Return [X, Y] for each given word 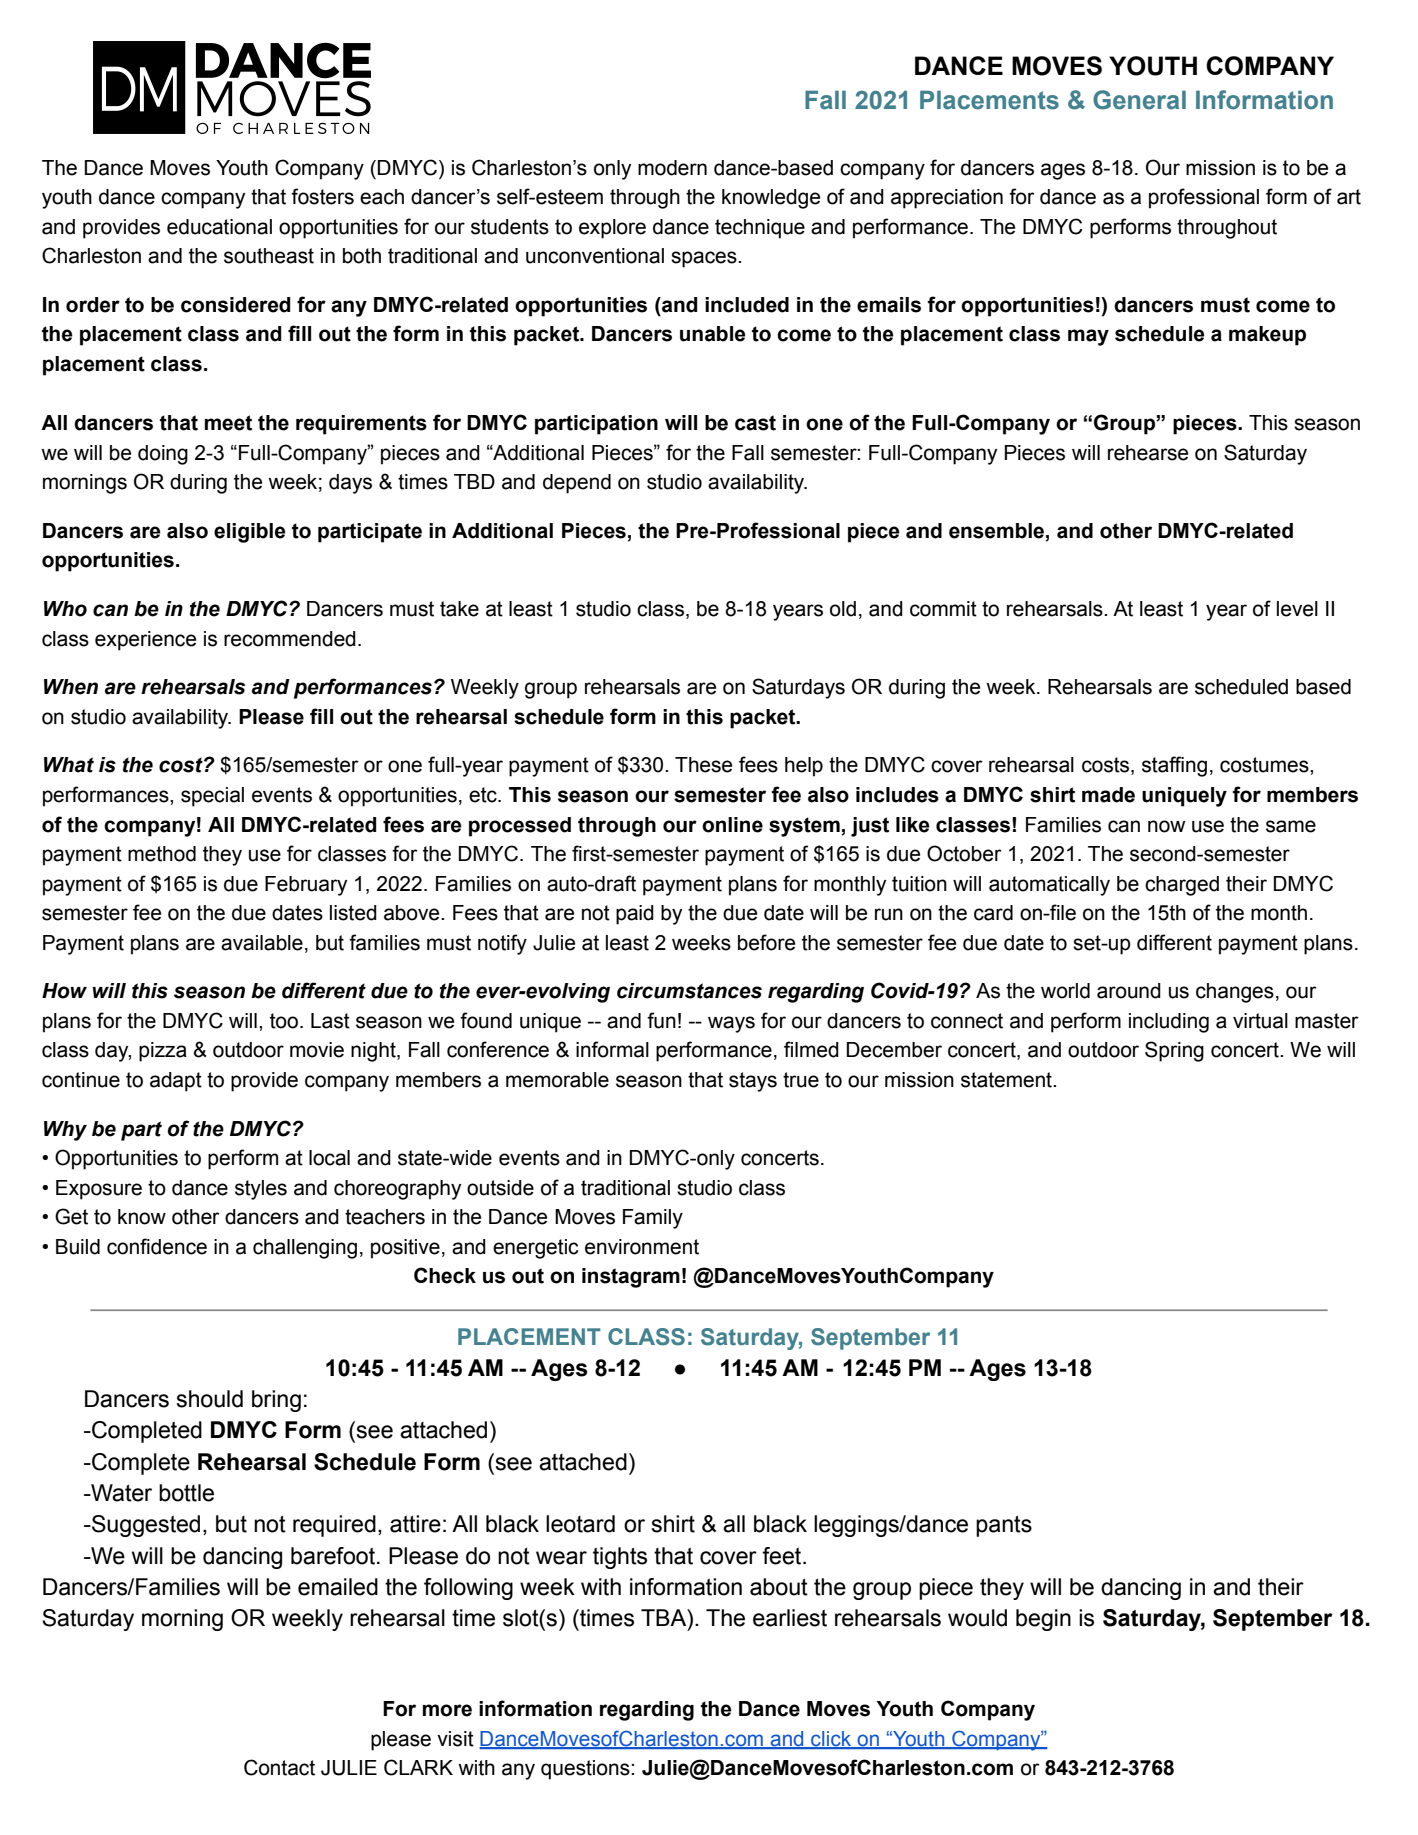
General [1139, 100]
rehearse [1148, 453]
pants [1004, 1526]
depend [577, 484]
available [262, 943]
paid [635, 915]
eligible [250, 533]
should [209, 1399]
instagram [631, 1278]
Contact [279, 1767]
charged [1182, 886]
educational [219, 227]
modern [672, 168]
